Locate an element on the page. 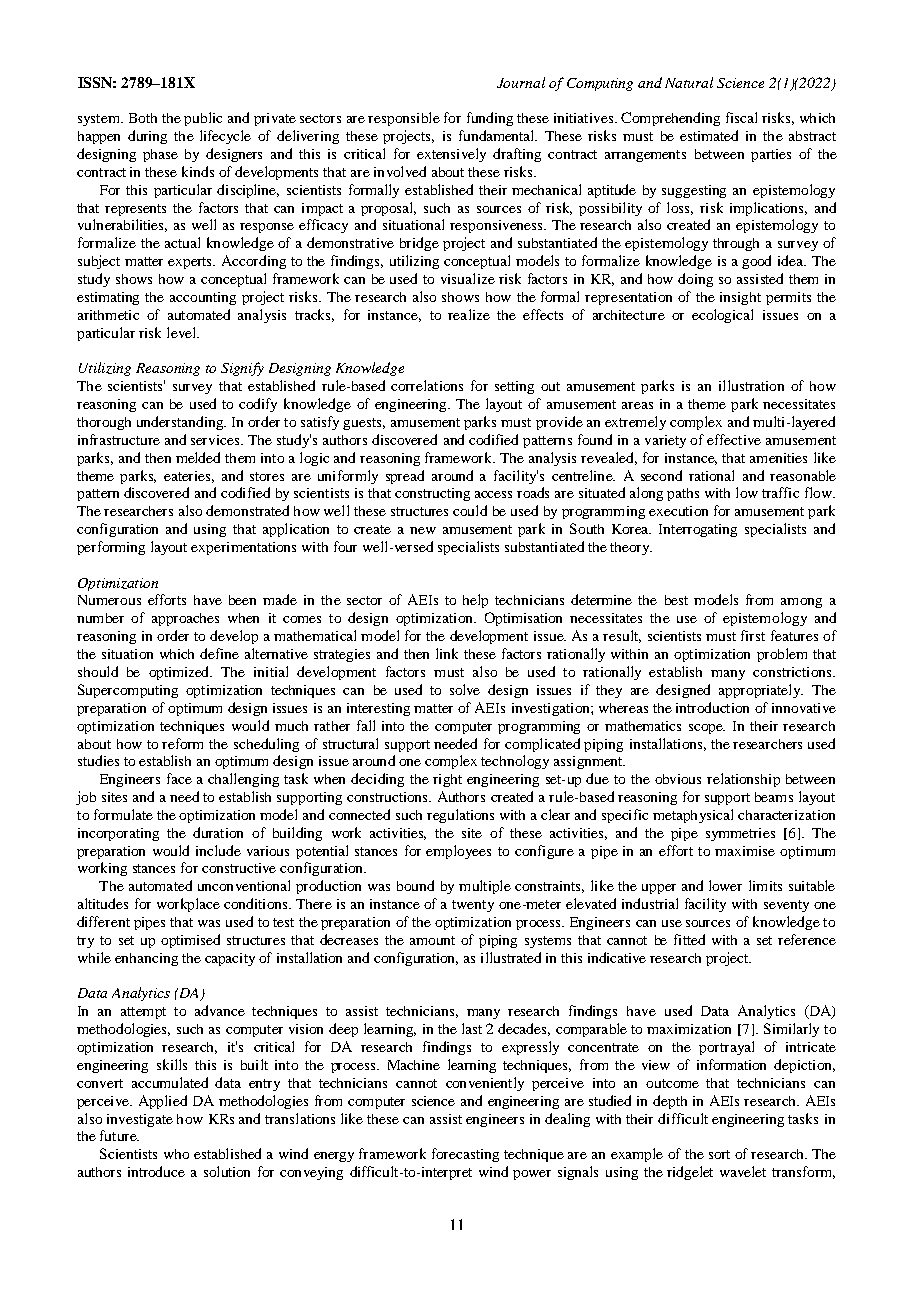 This image has width=924, height=1307. lower is located at coordinates (725, 885).
